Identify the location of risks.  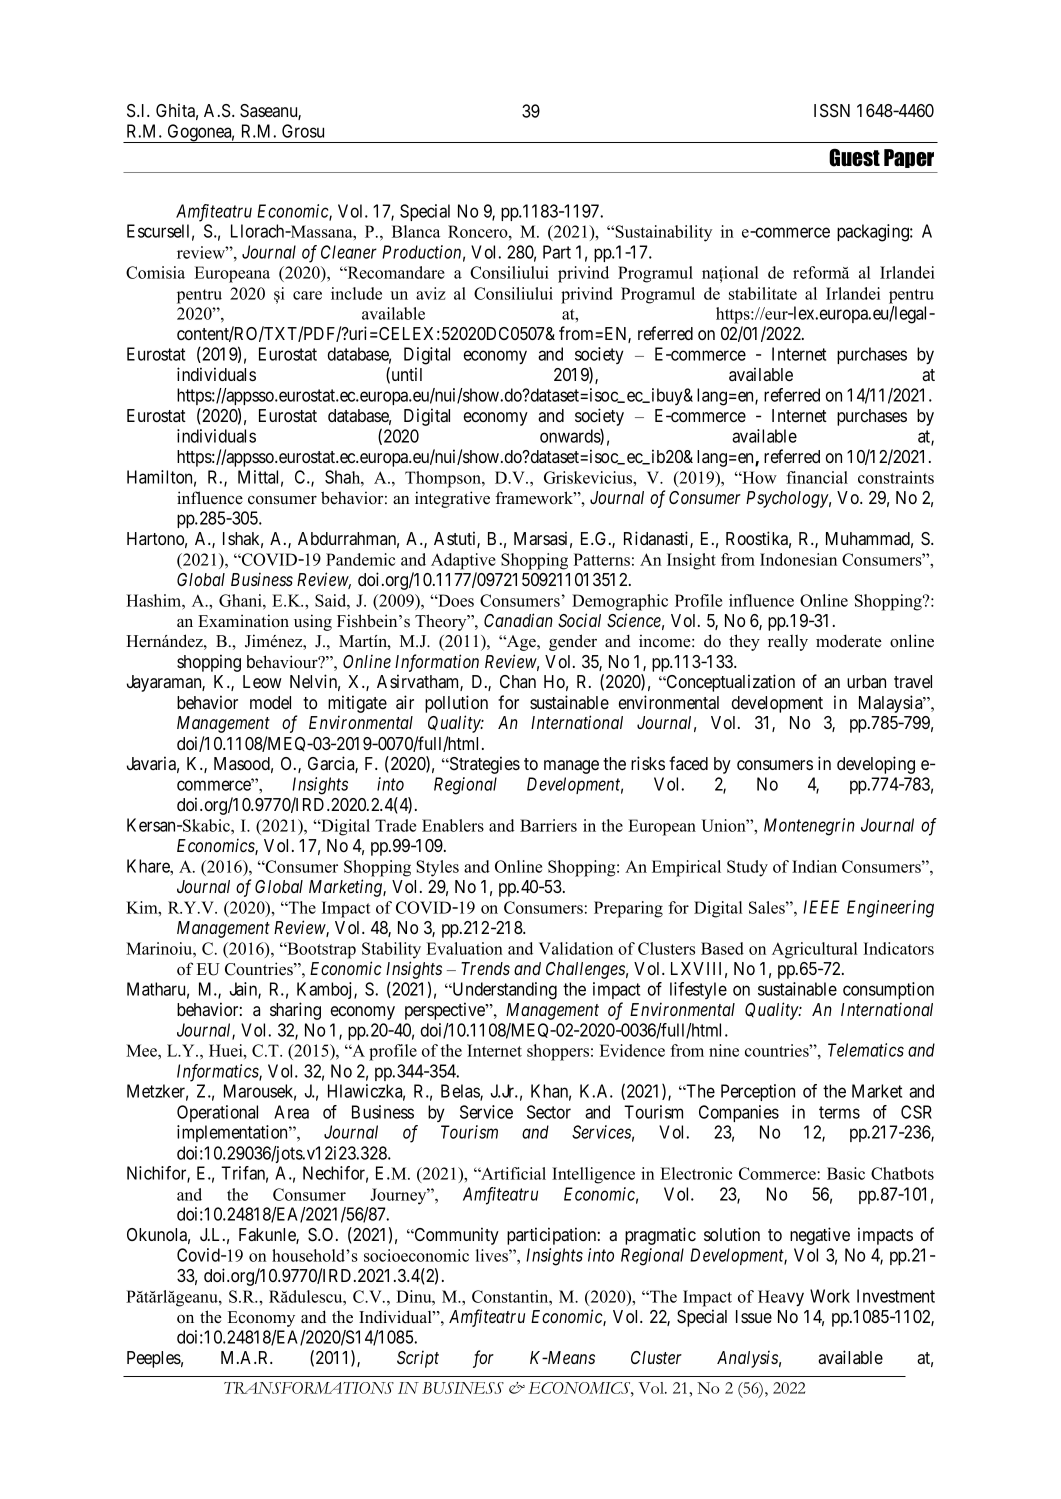
(648, 763).
